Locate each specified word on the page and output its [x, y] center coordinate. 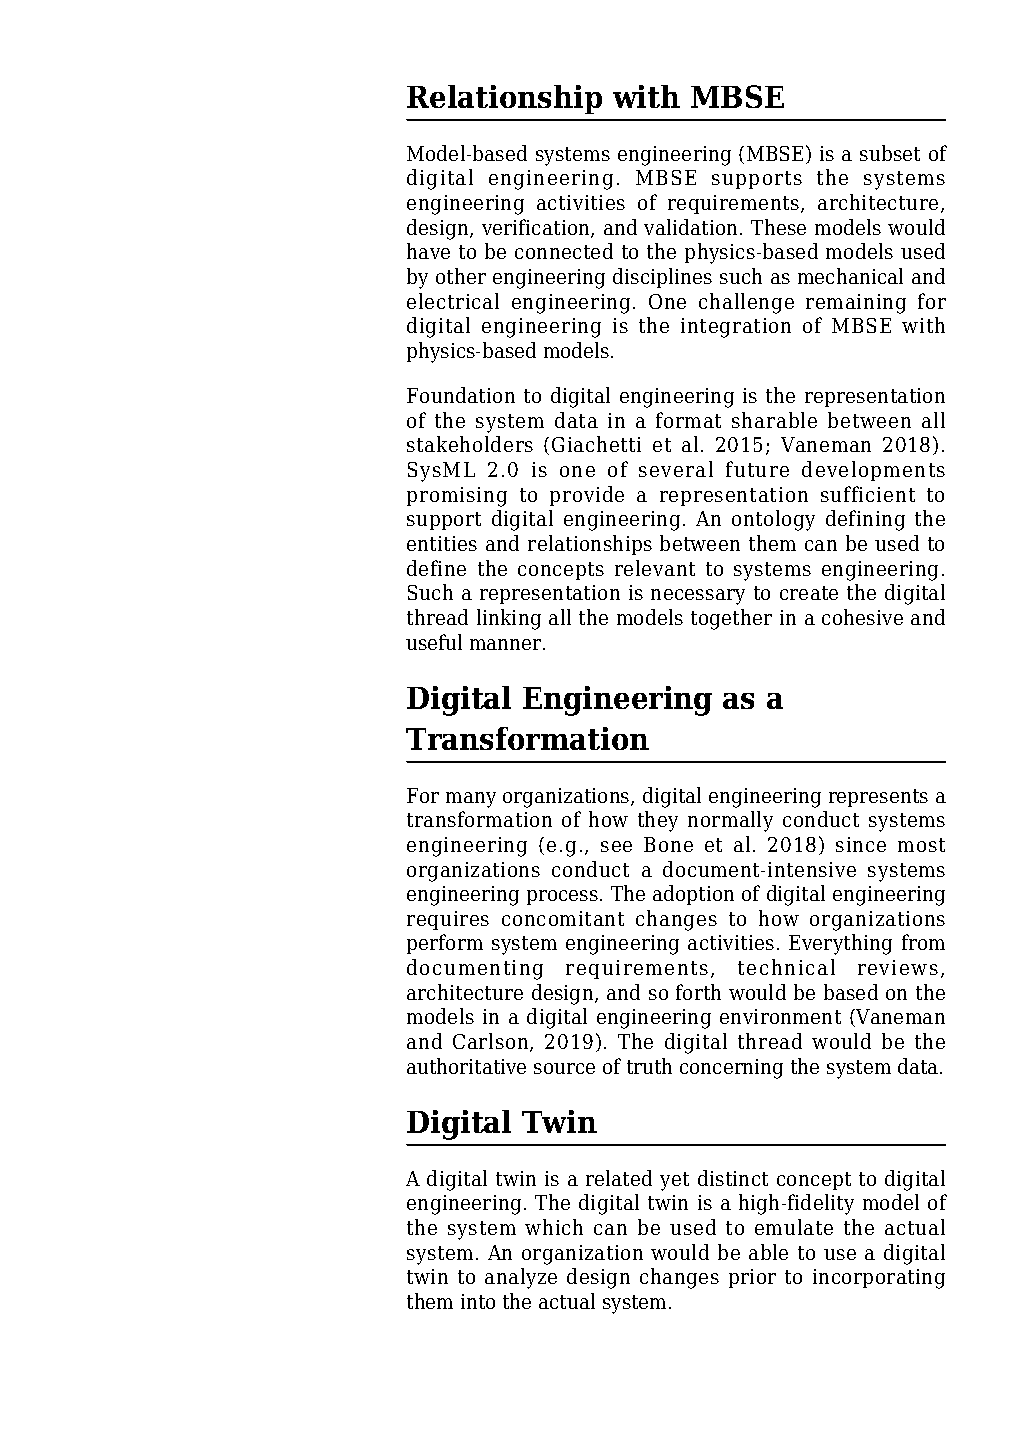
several [676, 469]
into [478, 1301]
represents [878, 798]
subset [890, 153]
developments [873, 471]
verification [537, 228]
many [471, 800]
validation [692, 227]
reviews [898, 967]
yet [674, 1181]
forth [698, 992]
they [658, 821]
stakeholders [470, 444]
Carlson [492, 1042]
